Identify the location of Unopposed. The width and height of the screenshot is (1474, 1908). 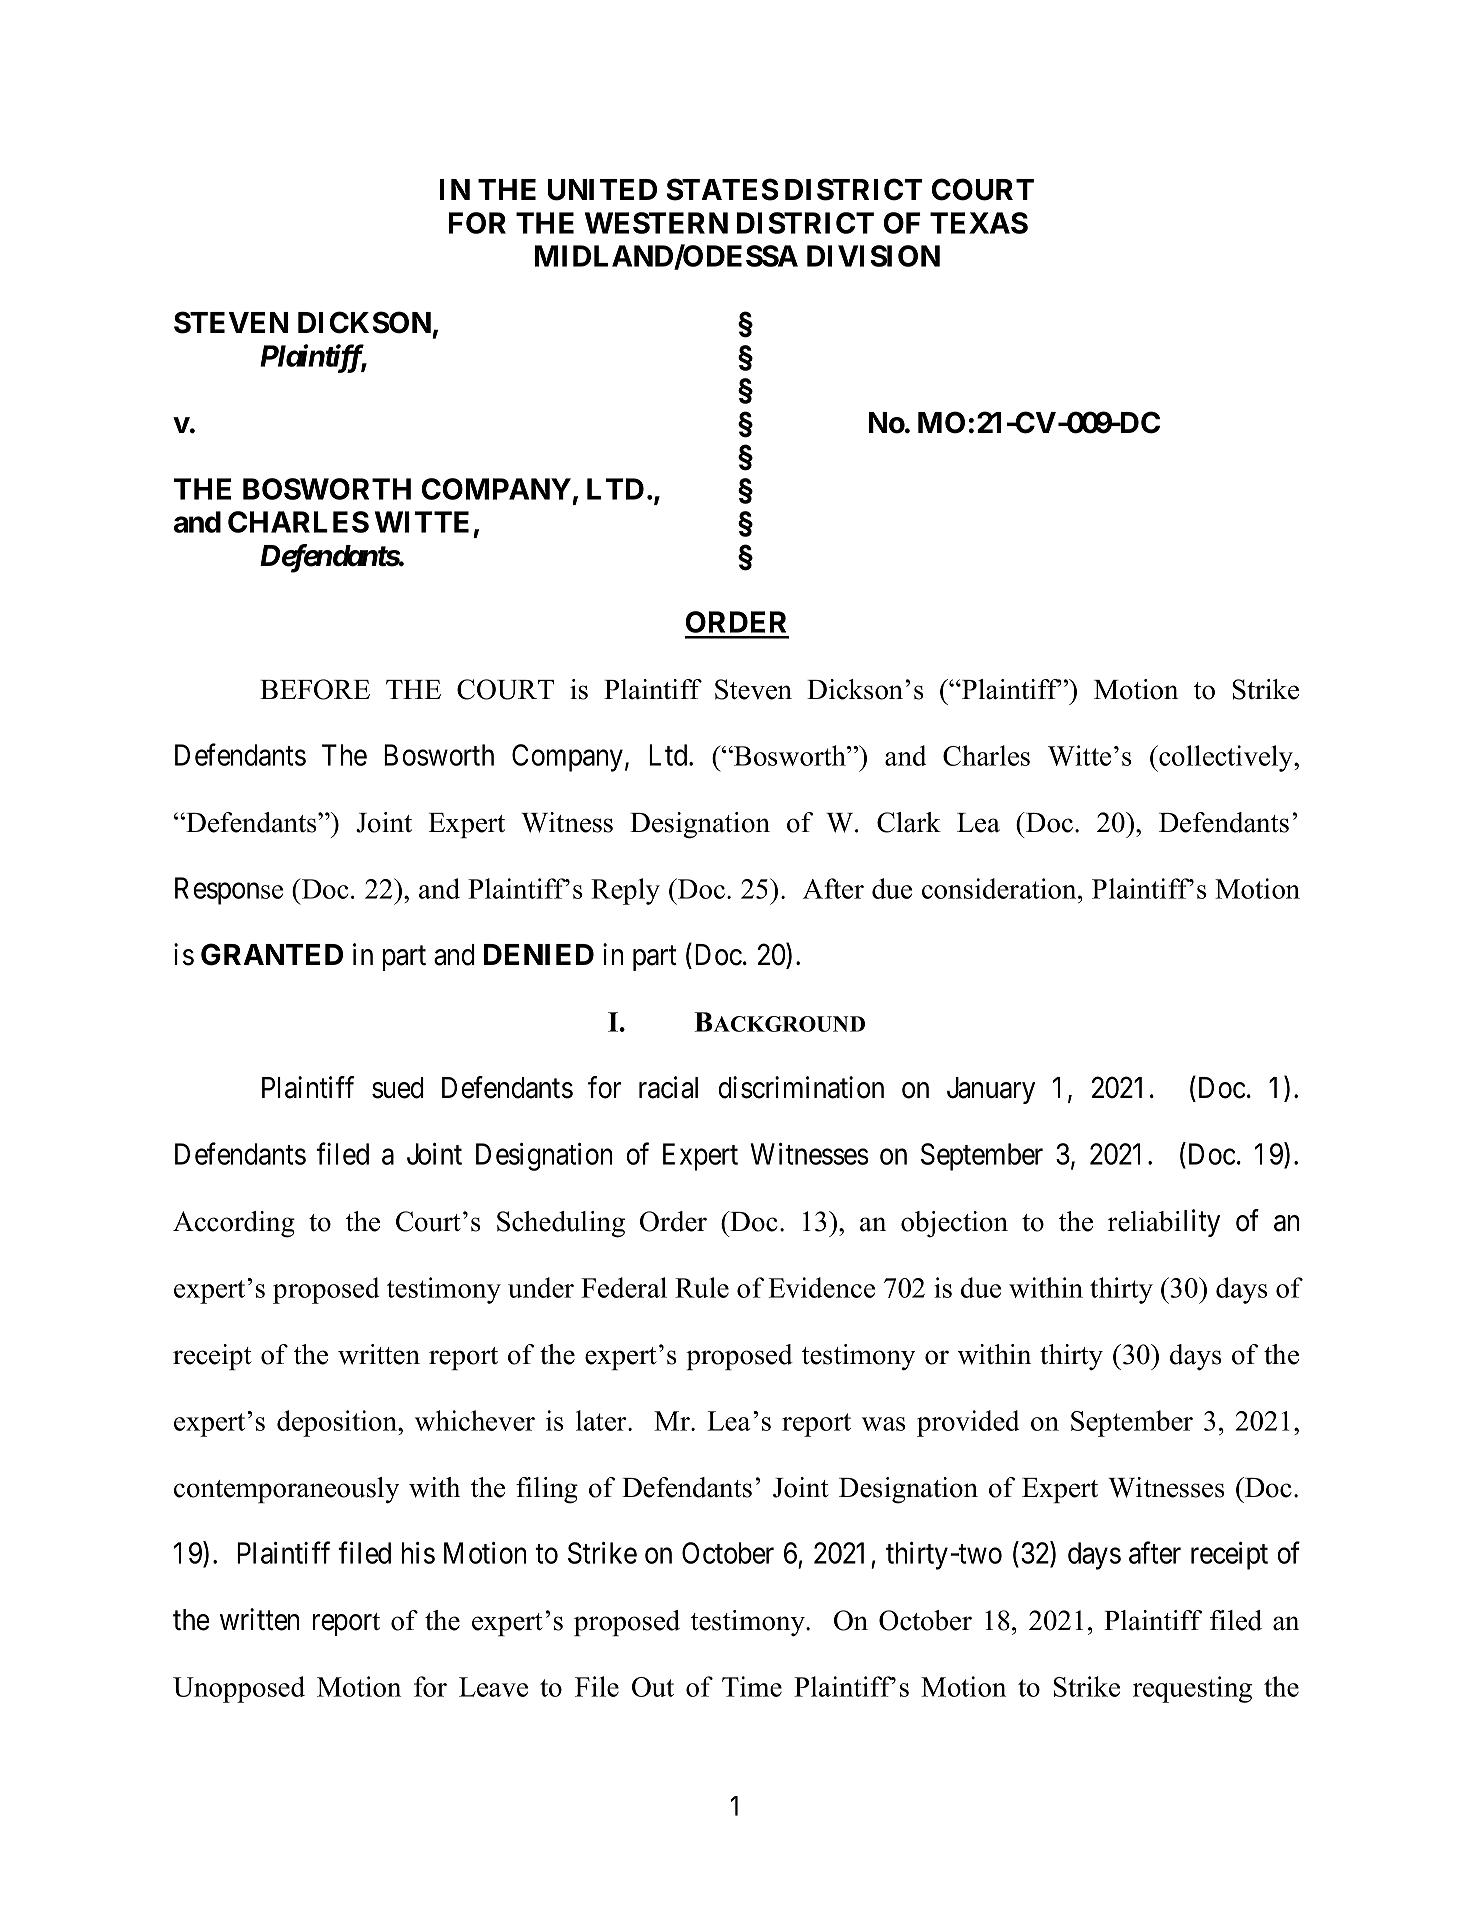
(239, 1689).
